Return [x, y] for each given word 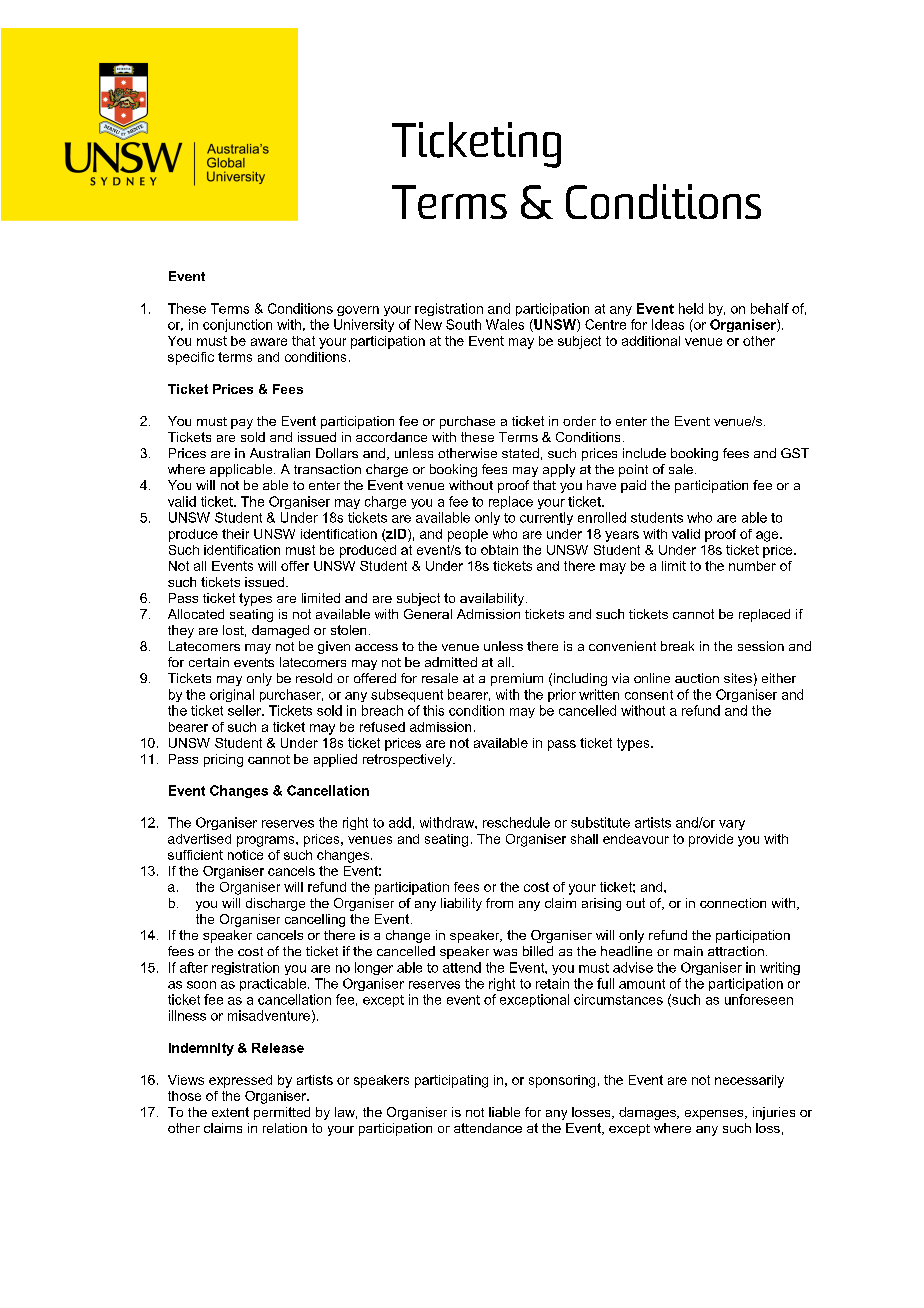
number [752, 566]
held [691, 308]
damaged [280, 631]
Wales [505, 324]
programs [267, 841]
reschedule [516, 822]
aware [269, 342]
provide [711, 840]
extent [230, 1112]
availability [493, 599]
